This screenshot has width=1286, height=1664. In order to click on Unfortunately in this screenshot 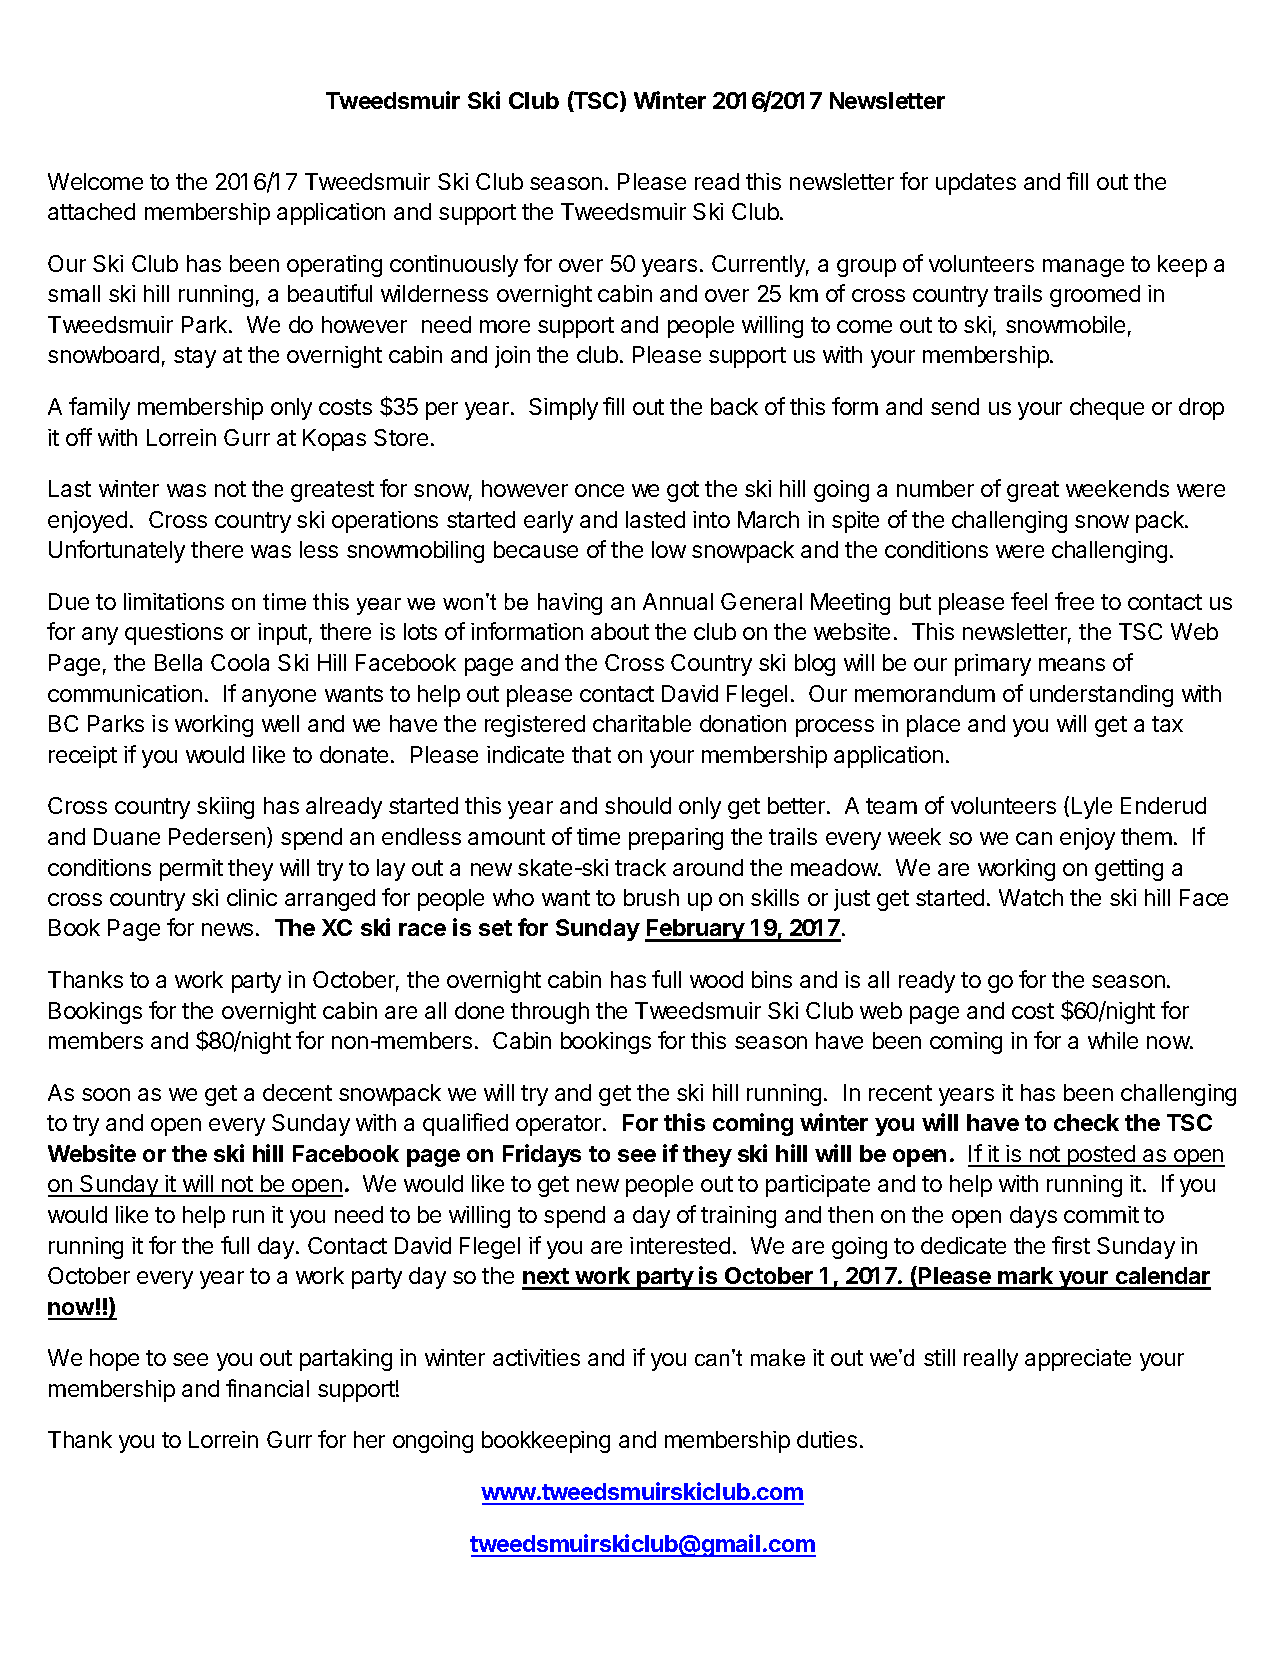, I will do `click(117, 551)`.
